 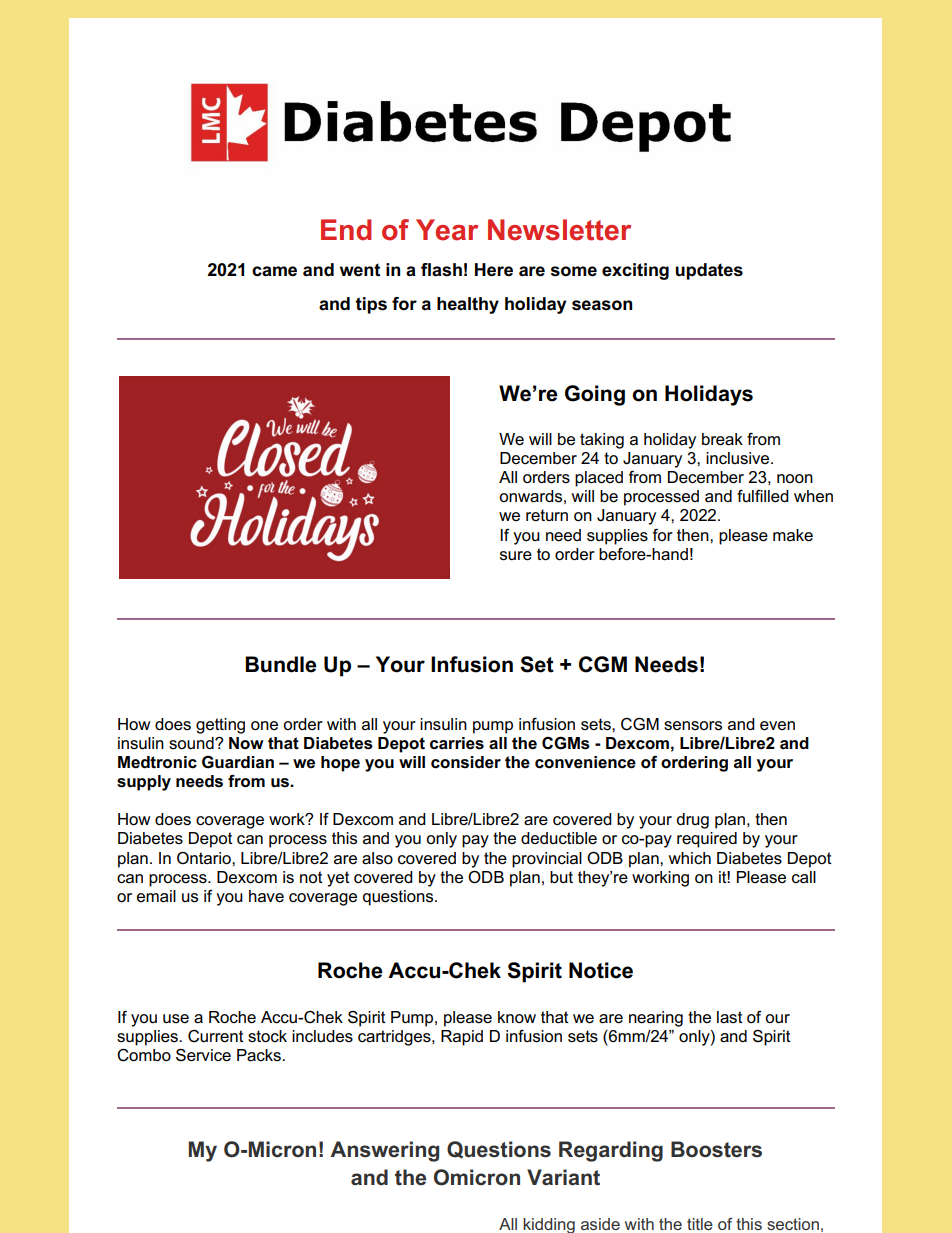 What do you see at coordinates (281, 664) in the screenshot?
I see `Bundle` at bounding box center [281, 664].
